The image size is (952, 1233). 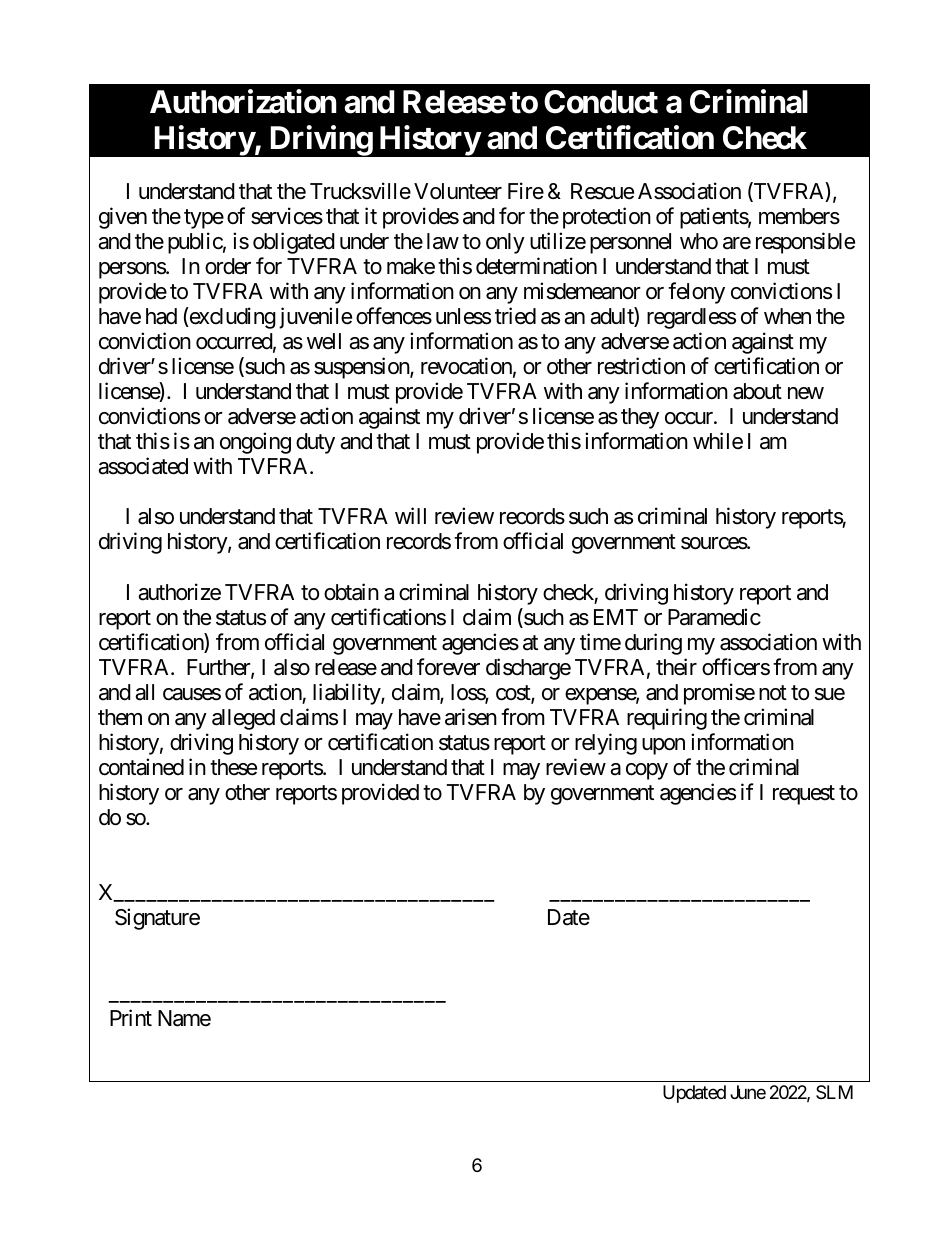 I want to click on SLM, so click(x=834, y=1092).
